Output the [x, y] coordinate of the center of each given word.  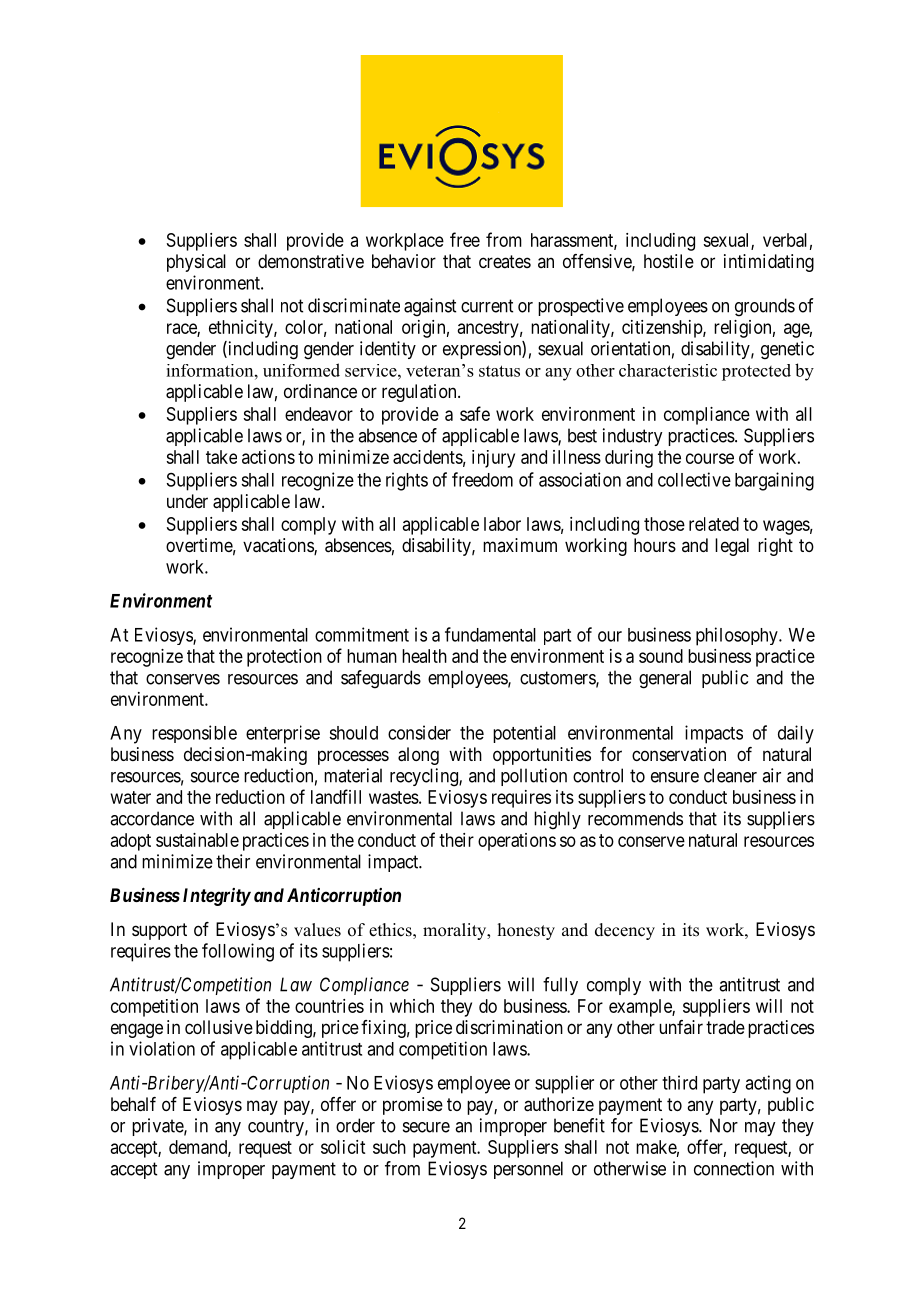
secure [426, 1127]
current [487, 306]
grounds [765, 307]
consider [419, 732]
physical [196, 263]
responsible [194, 734]
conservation [679, 754]
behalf [133, 1104]
